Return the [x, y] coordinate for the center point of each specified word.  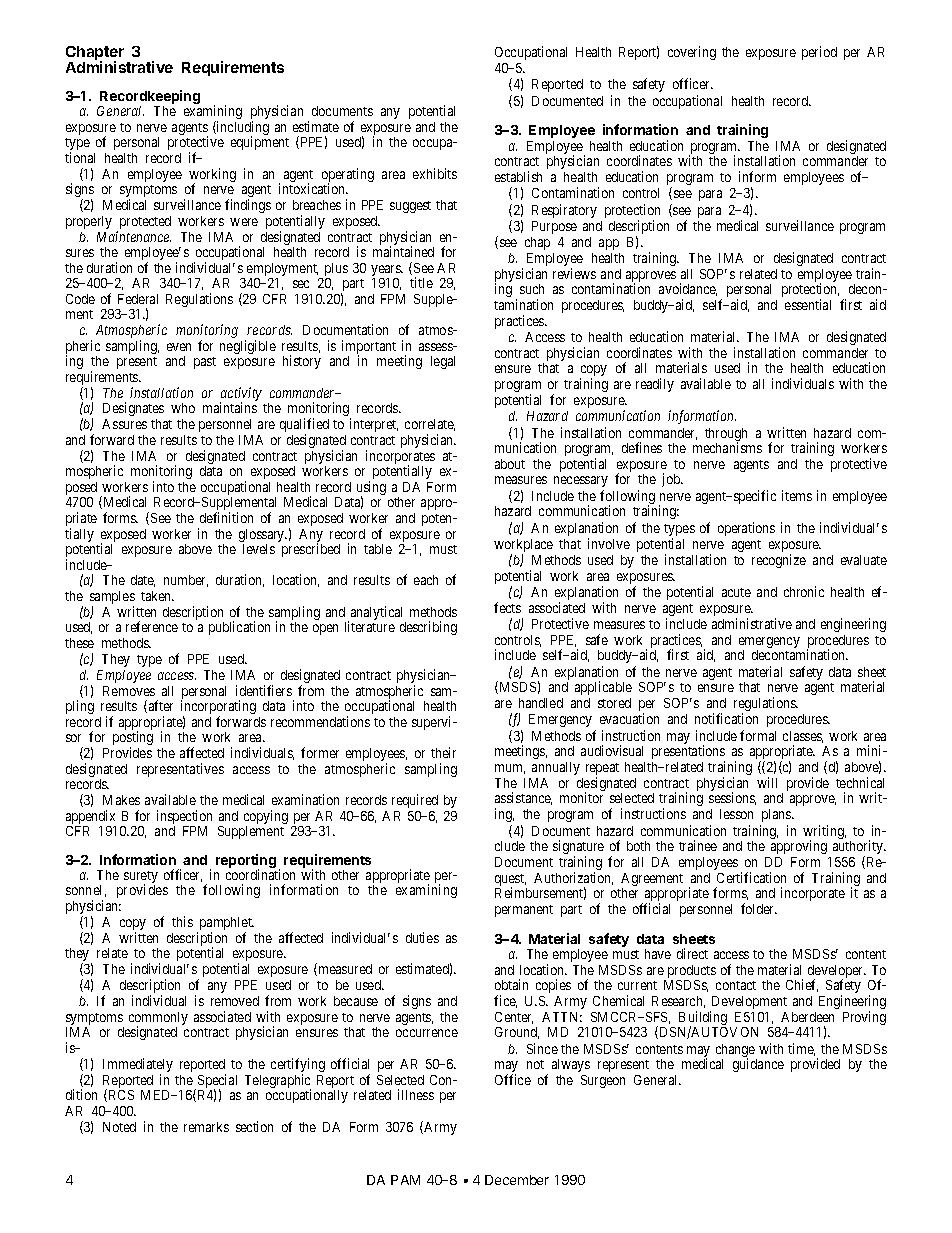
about [510, 464]
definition [226, 517]
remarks [206, 1127]
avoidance [688, 289]
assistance [523, 798]
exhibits [435, 173]
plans [777, 815]
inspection [184, 818]
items [797, 495]
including [242, 129]
